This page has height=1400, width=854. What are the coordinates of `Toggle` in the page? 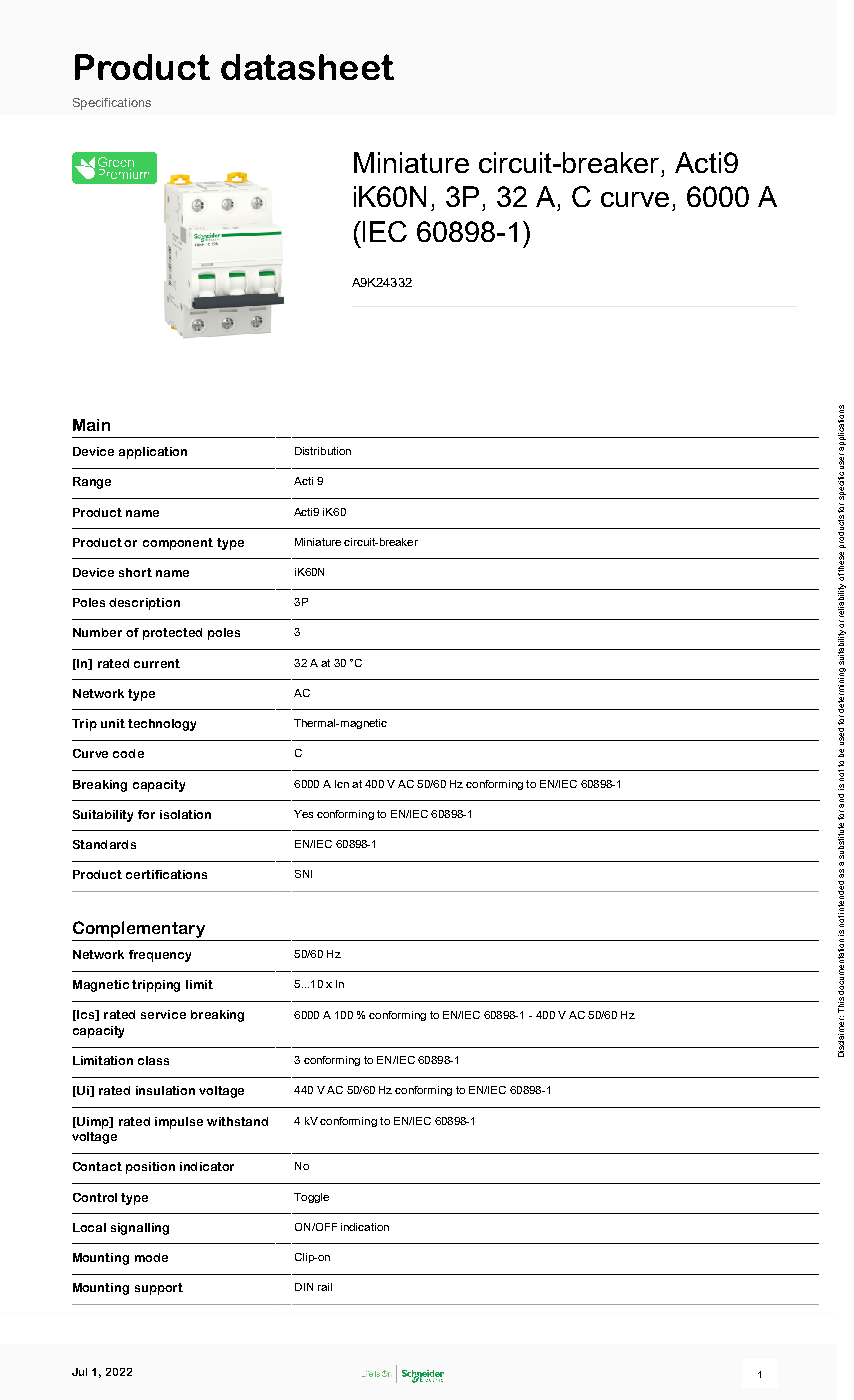 It's located at (311, 1198).
